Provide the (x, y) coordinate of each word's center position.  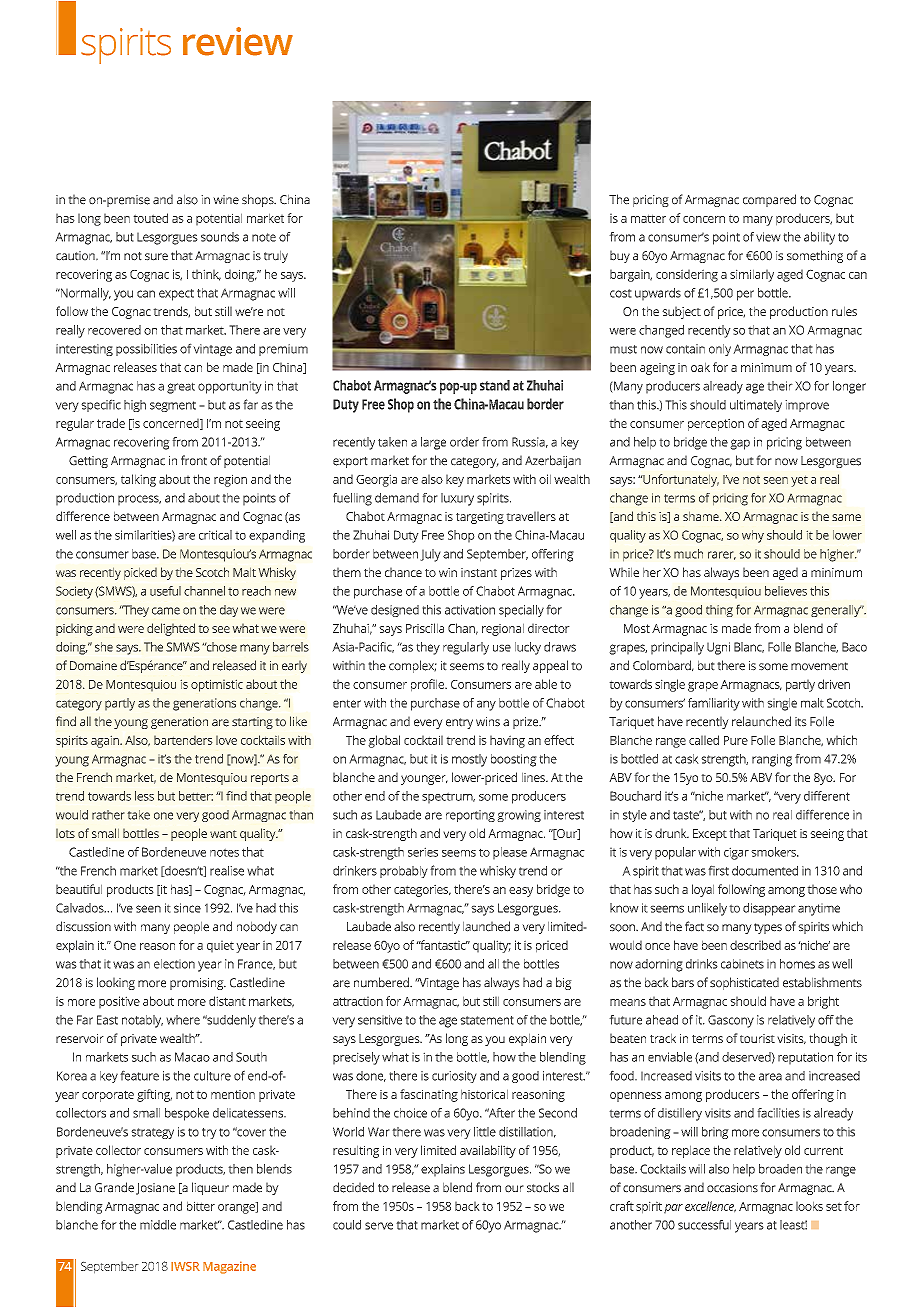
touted (150, 218)
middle (158, 1225)
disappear (769, 909)
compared (769, 200)
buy (620, 256)
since (187, 908)
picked (140, 573)
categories (422, 890)
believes (786, 591)
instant (479, 572)
